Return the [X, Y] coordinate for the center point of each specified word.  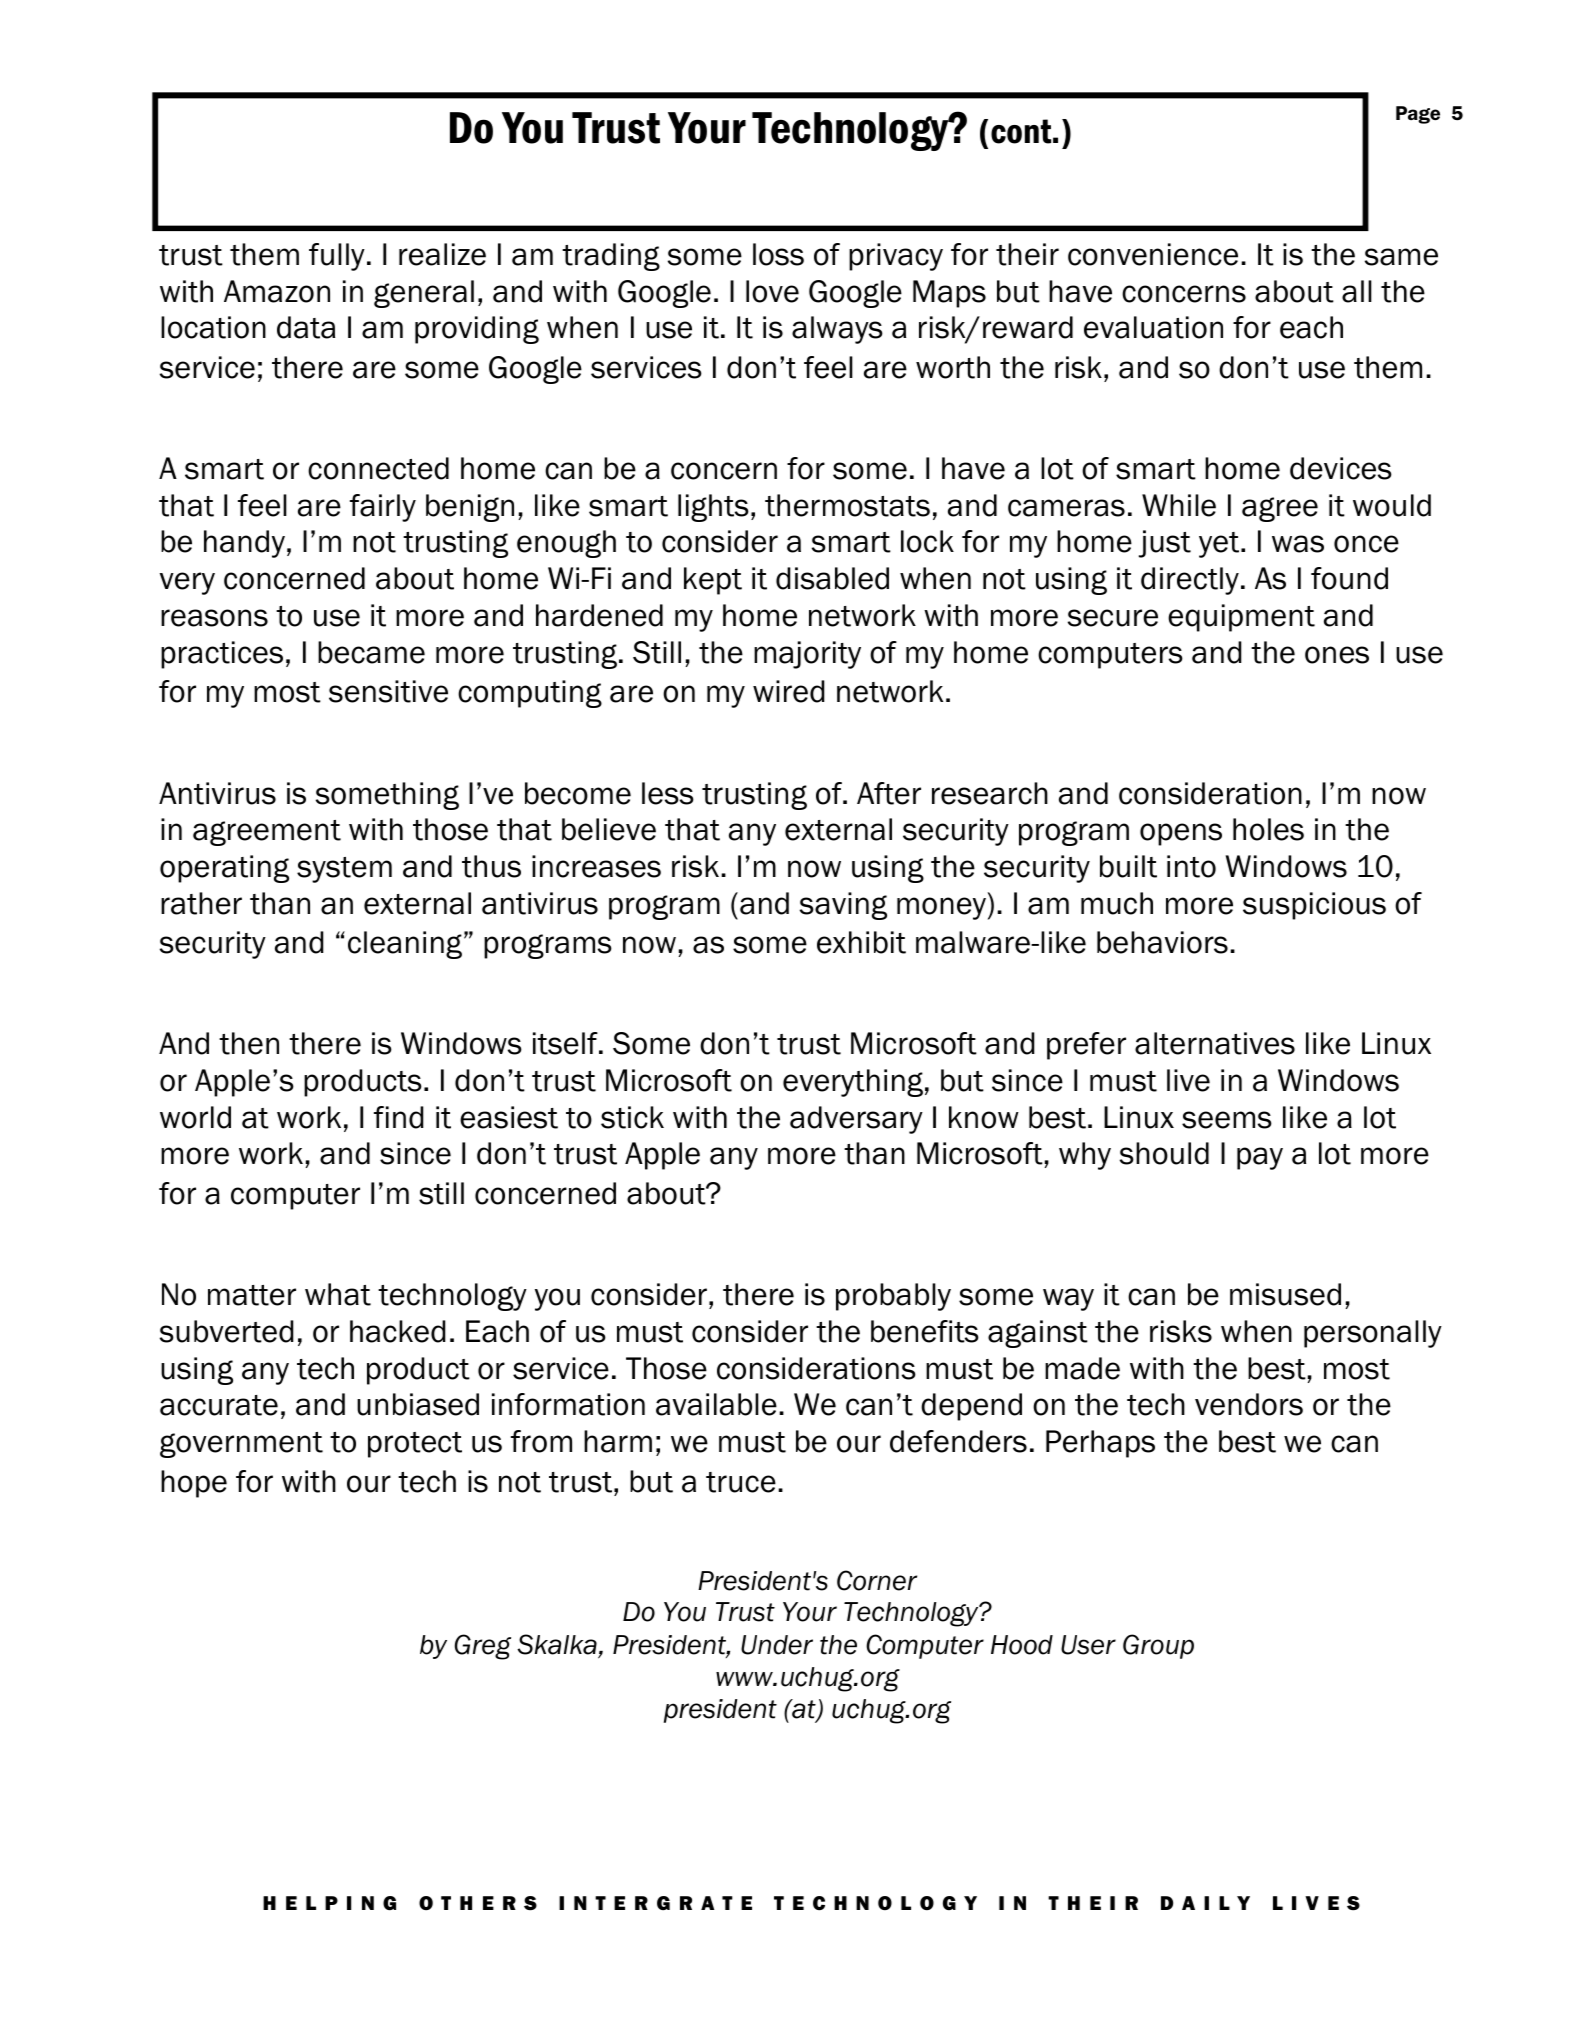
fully [337, 257]
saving [843, 906]
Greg [483, 1647]
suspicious [1314, 906]
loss [778, 254]
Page [1418, 115]
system [344, 870]
